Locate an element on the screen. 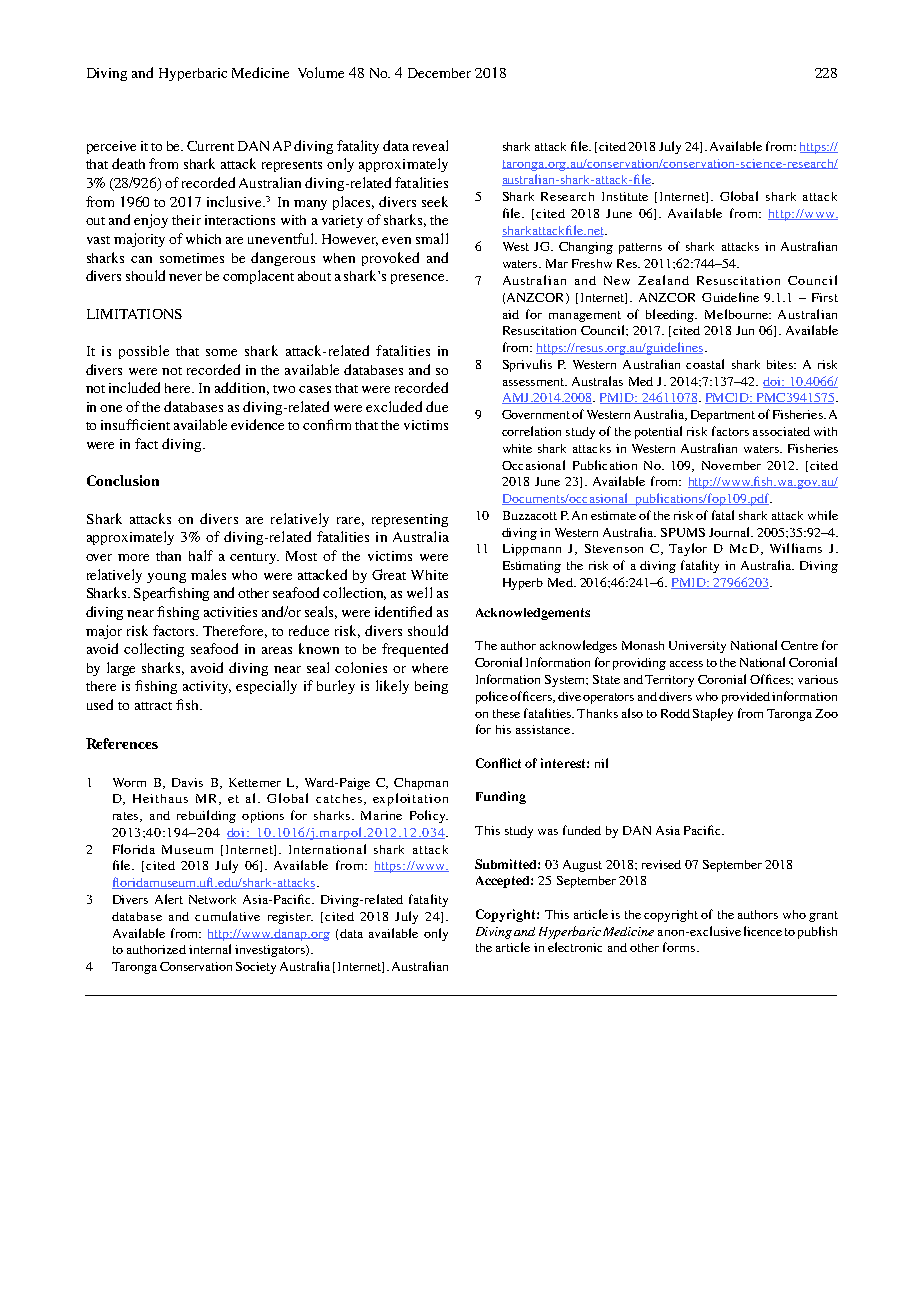 Image resolution: width=924 pixels, height=1308 pixels. electronic is located at coordinates (575, 947).
